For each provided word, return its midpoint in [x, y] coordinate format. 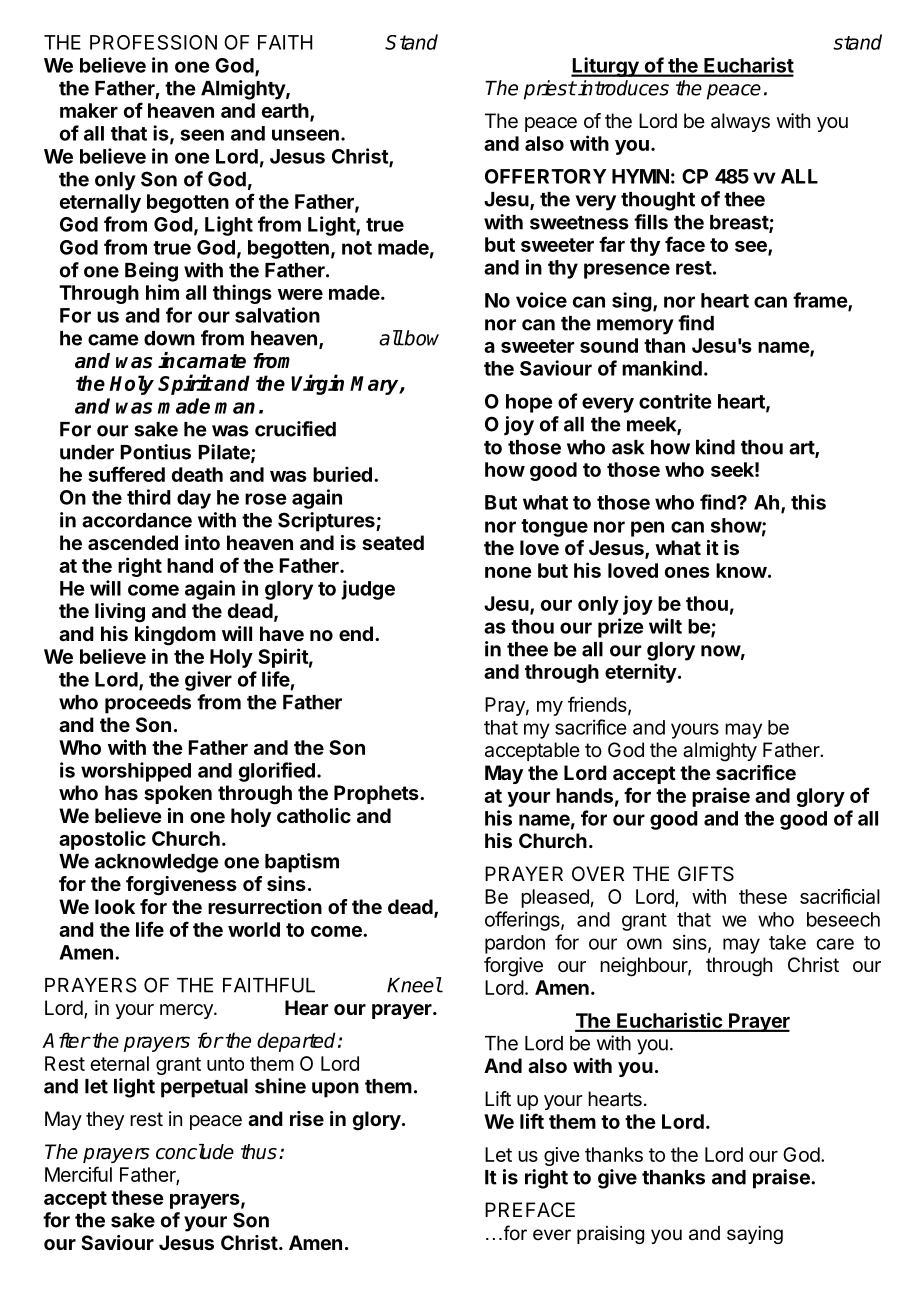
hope [529, 403]
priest [550, 90]
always [740, 122]
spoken [178, 794]
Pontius [155, 452]
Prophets [377, 794]
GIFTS [706, 874]
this [808, 502]
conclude [195, 1152]
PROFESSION [153, 42]
